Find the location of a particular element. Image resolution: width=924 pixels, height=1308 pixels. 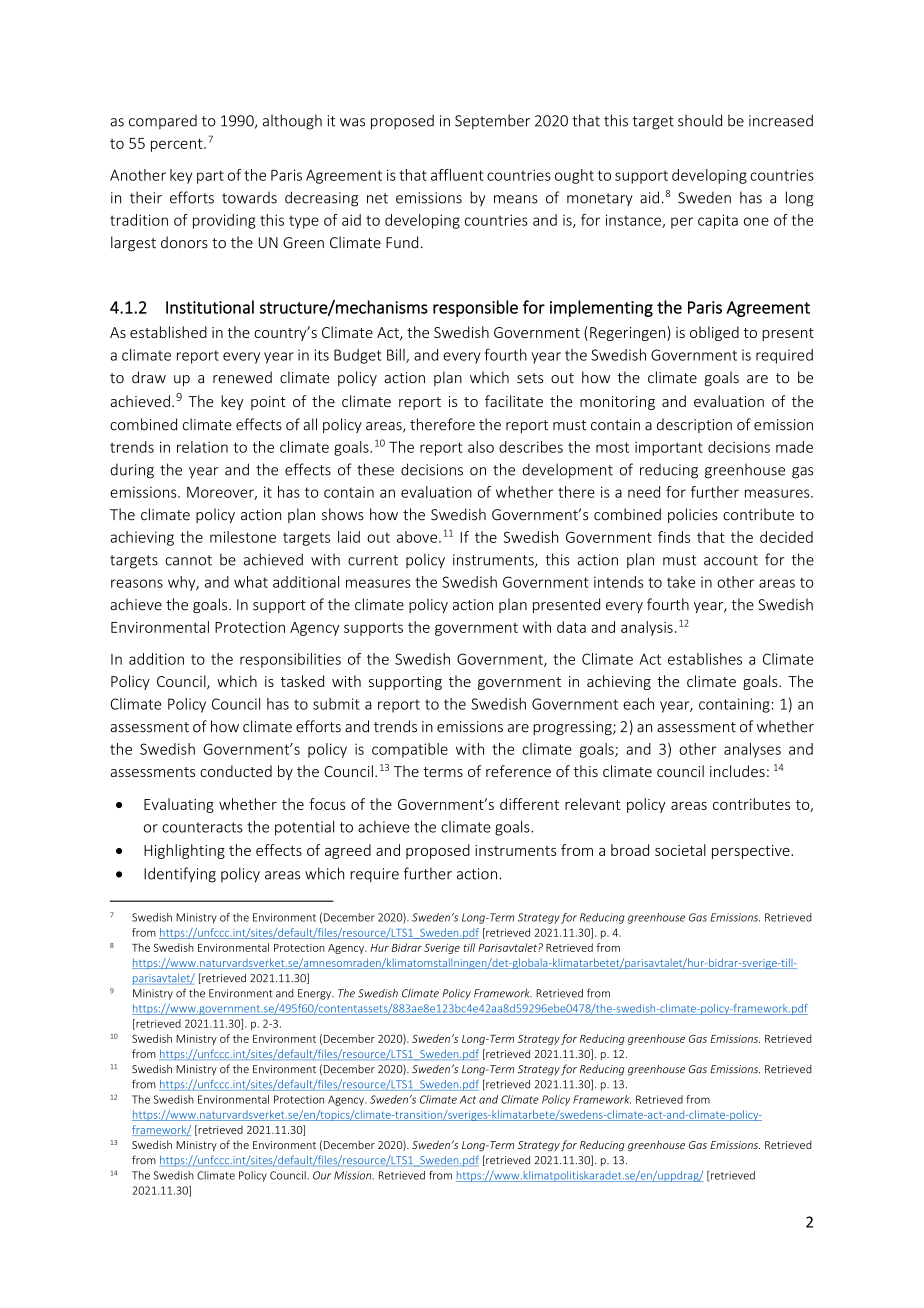

perspective is located at coordinates (752, 852).
